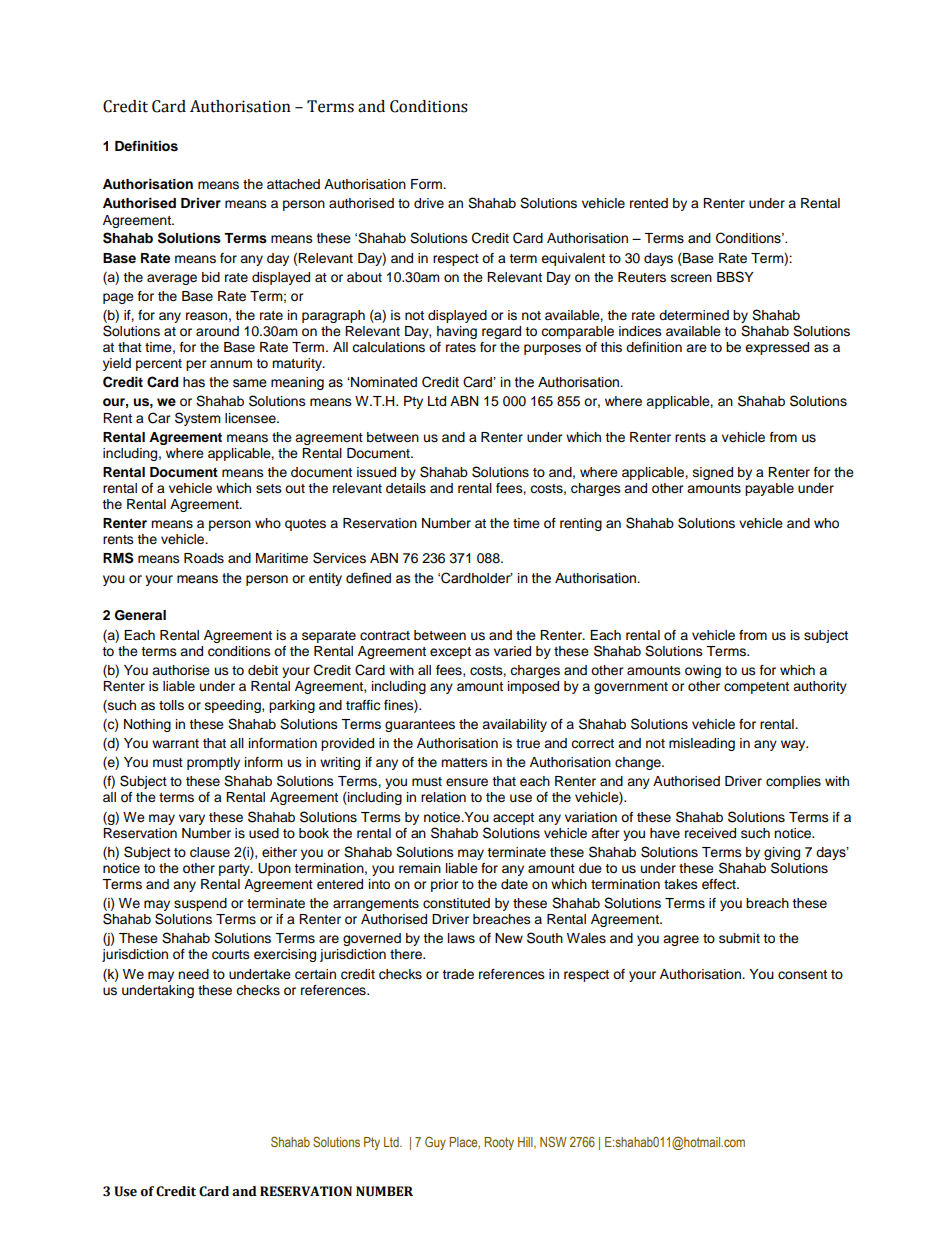  I want to click on vary, so click(192, 819).
